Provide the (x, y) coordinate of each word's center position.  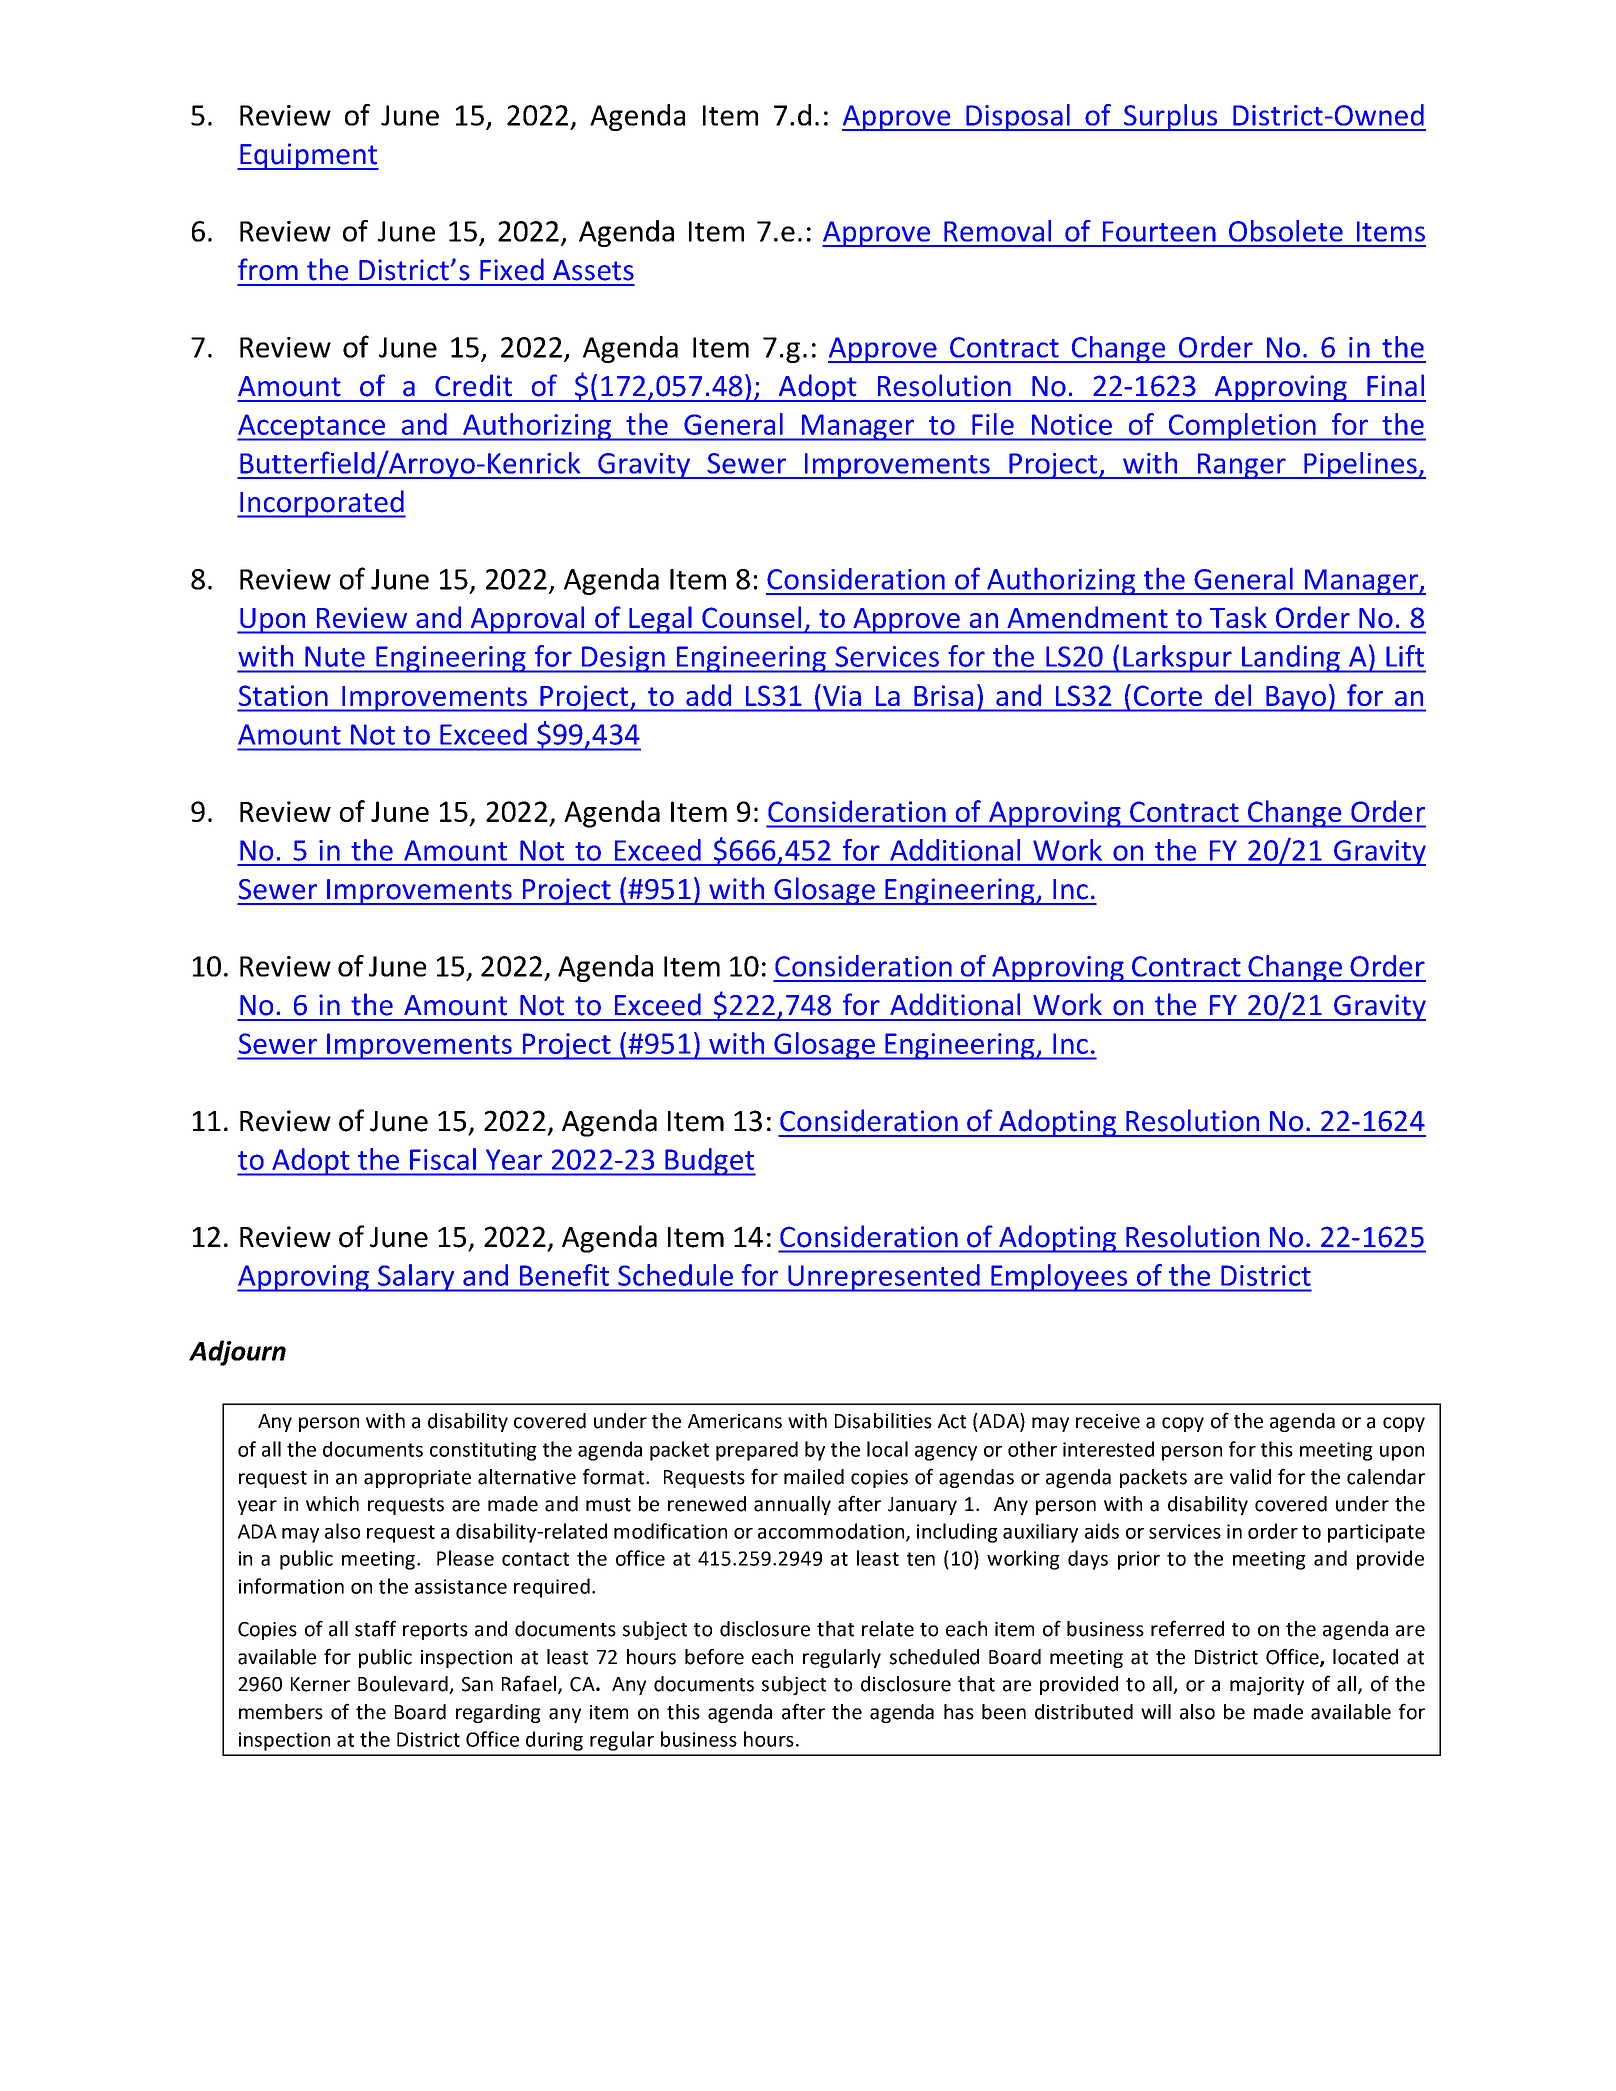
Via (842, 696)
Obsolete (1286, 231)
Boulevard (404, 1685)
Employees (1059, 1278)
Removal (997, 231)
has (959, 1712)
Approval (527, 620)
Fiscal (443, 1159)
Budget (709, 1162)
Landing (1291, 659)
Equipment (308, 156)
